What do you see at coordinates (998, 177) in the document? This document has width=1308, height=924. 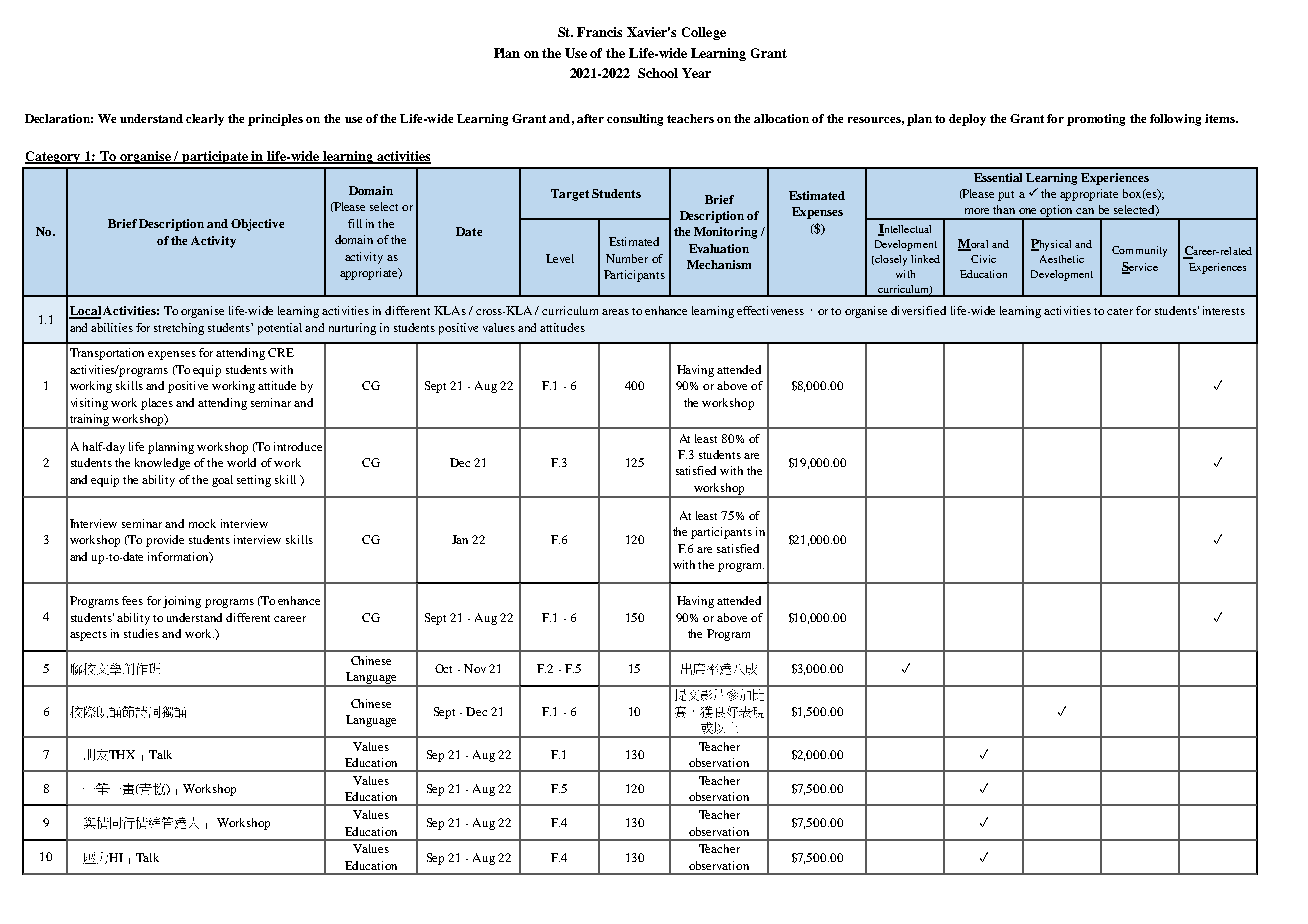 I see `Essential` at bounding box center [998, 177].
